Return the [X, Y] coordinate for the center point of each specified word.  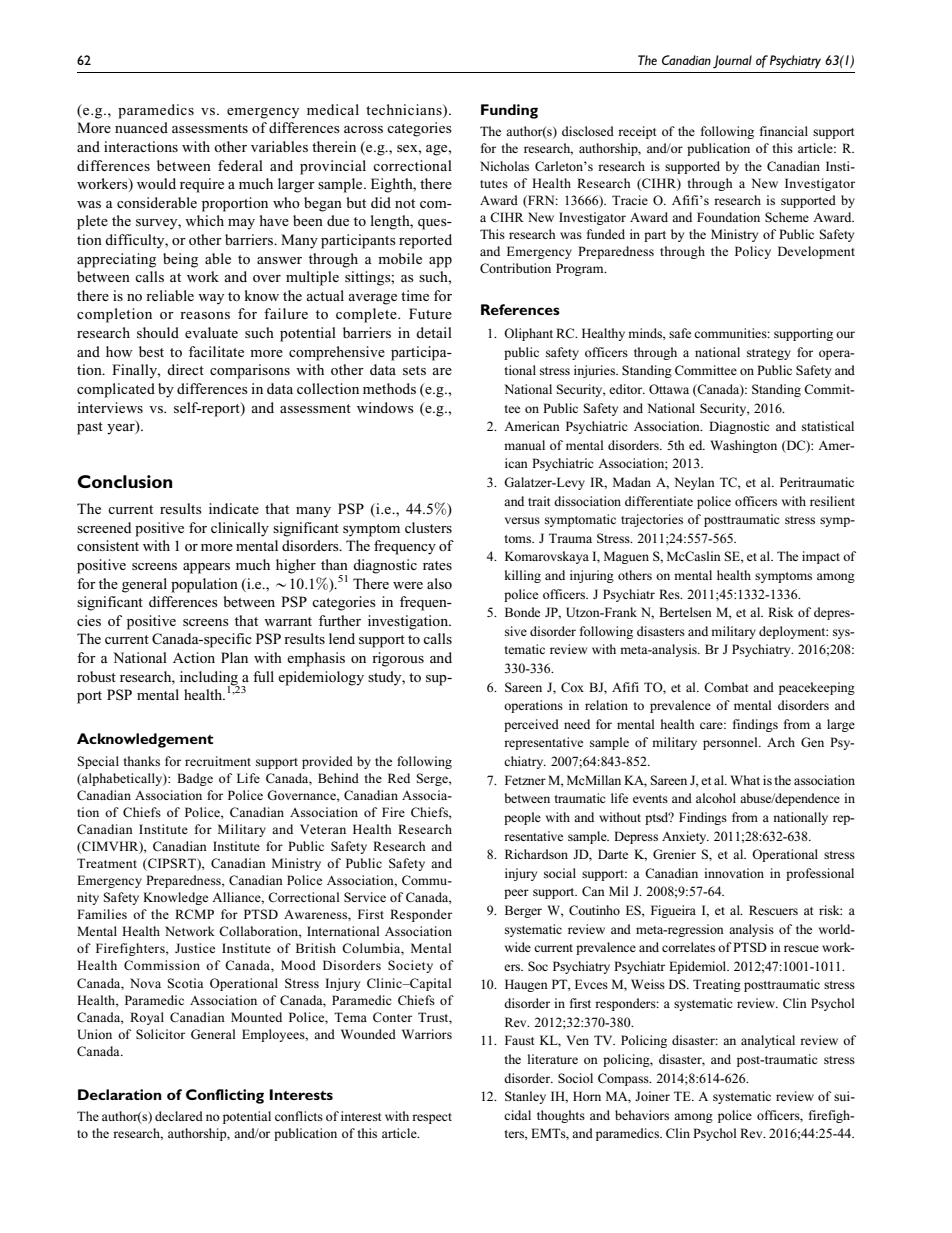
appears [206, 568]
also [439, 583]
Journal [732, 61]
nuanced [141, 127]
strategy [769, 354]
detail [434, 332]
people [522, 818]
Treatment [107, 863]
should [158, 332]
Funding [509, 111]
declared [179, 1116]
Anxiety [685, 837]
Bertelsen [685, 612]
